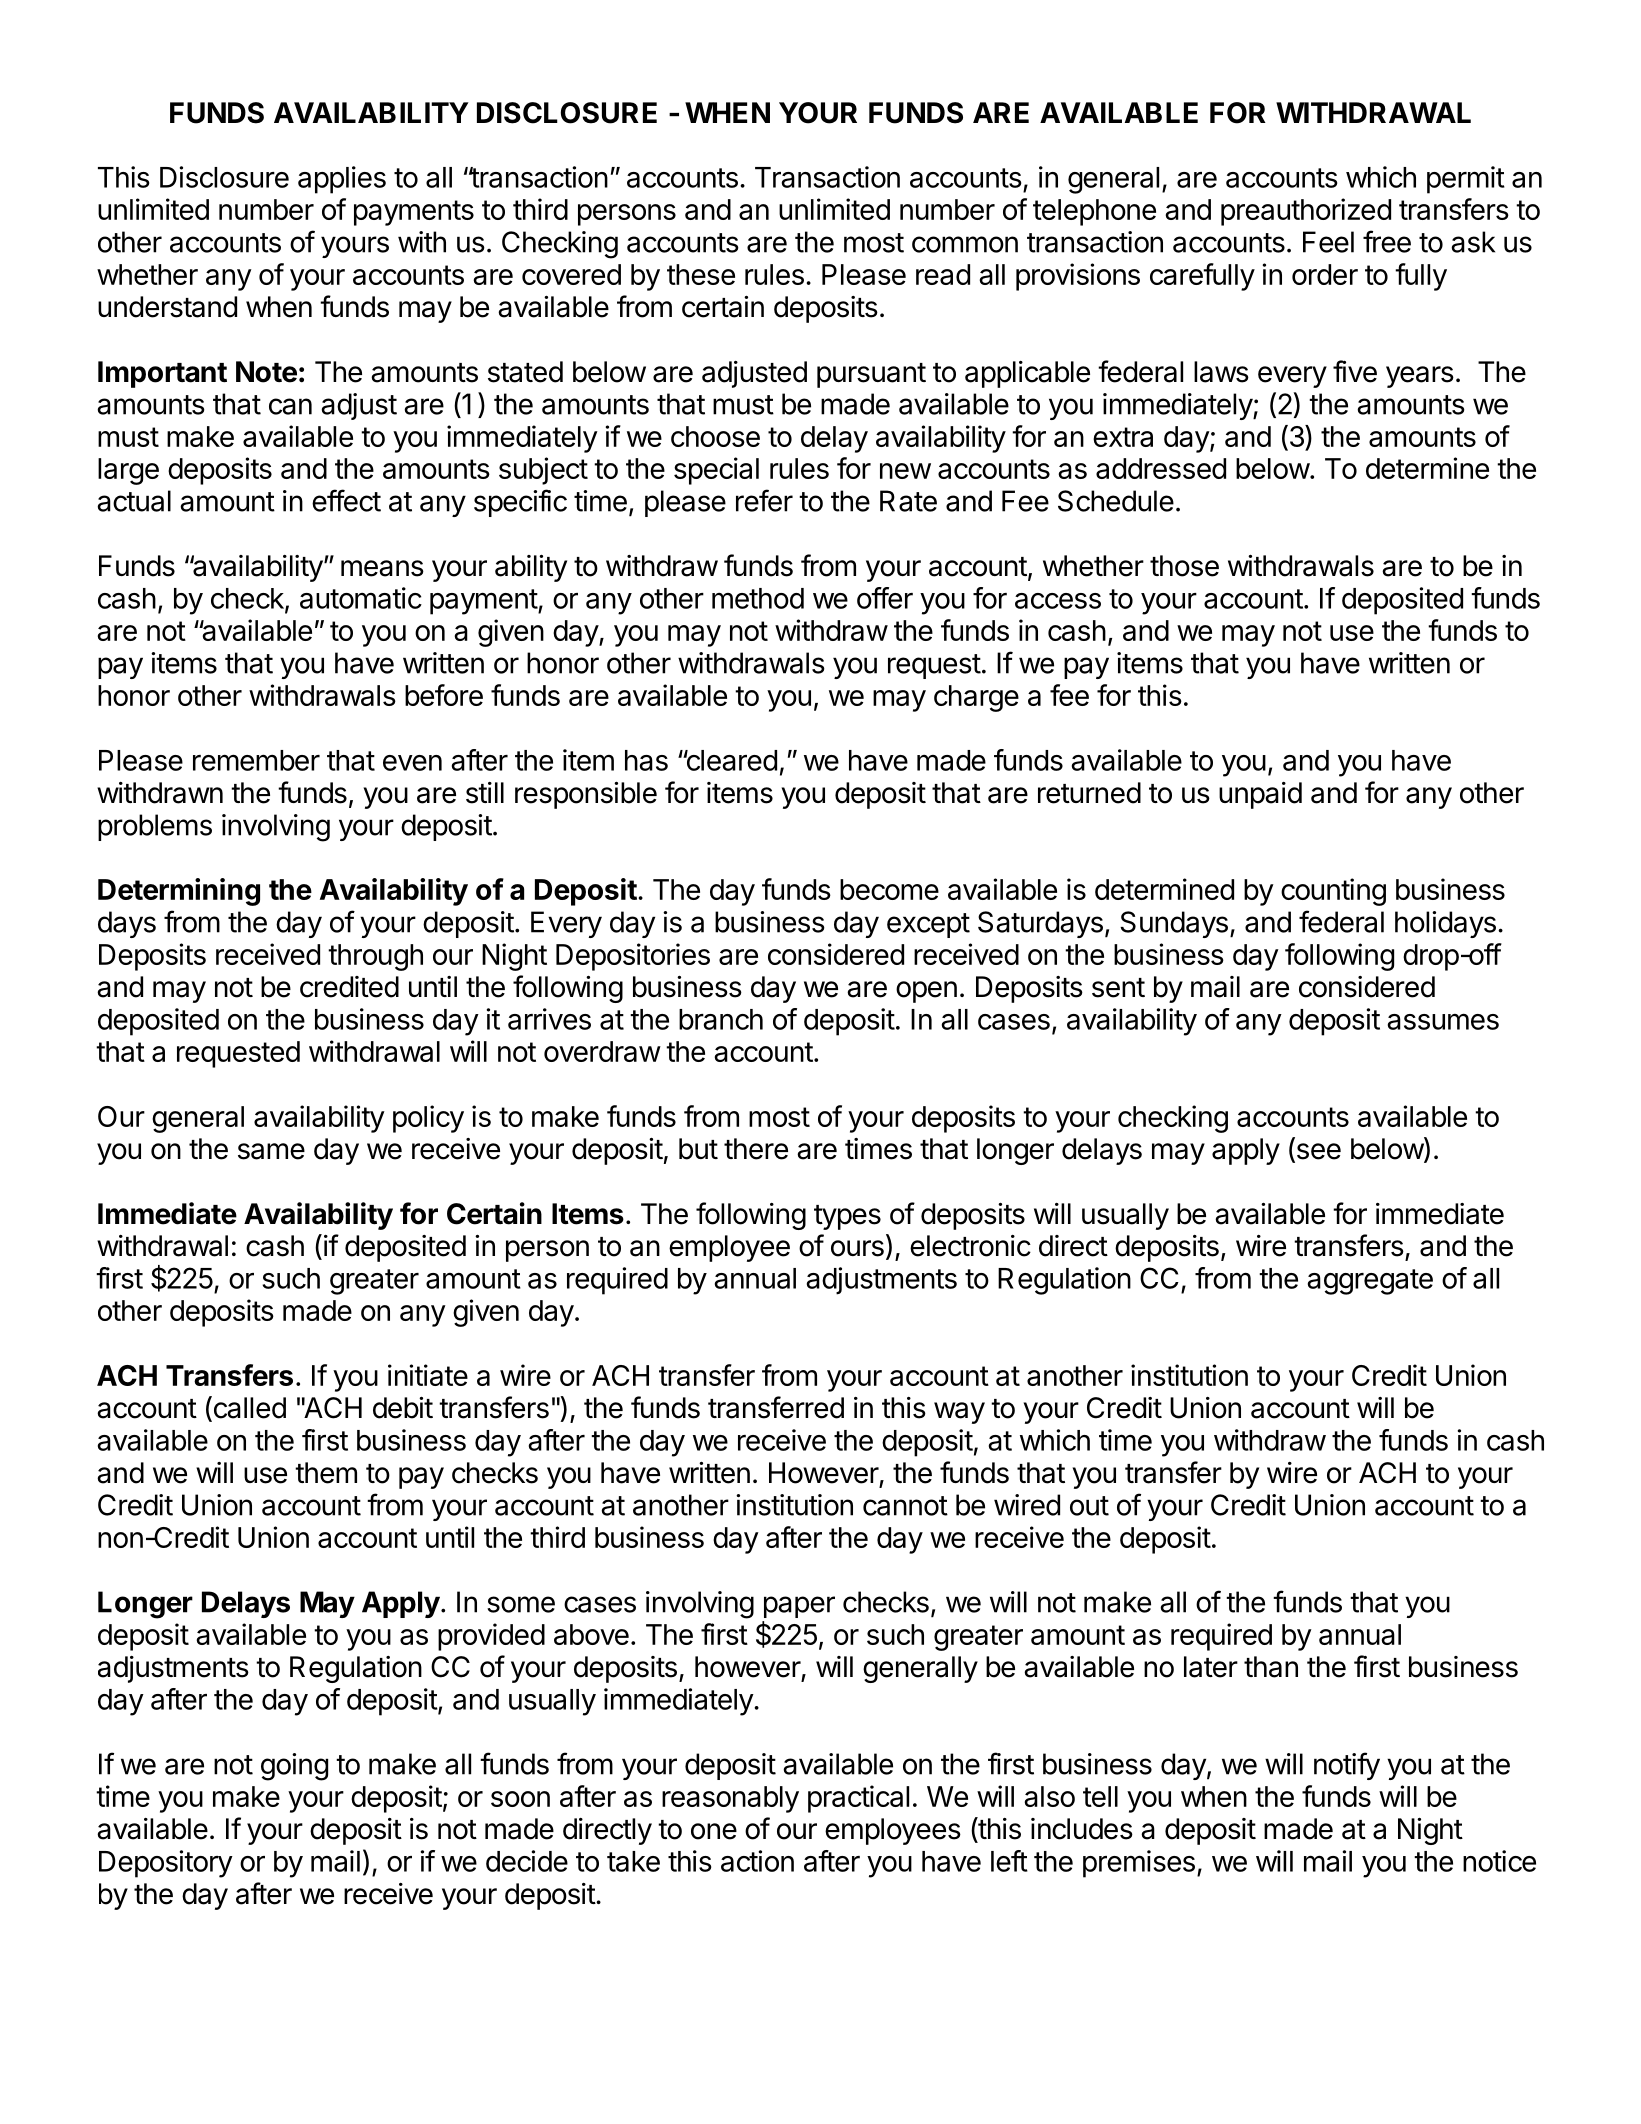  I want to click on Feel, so click(1328, 242).
